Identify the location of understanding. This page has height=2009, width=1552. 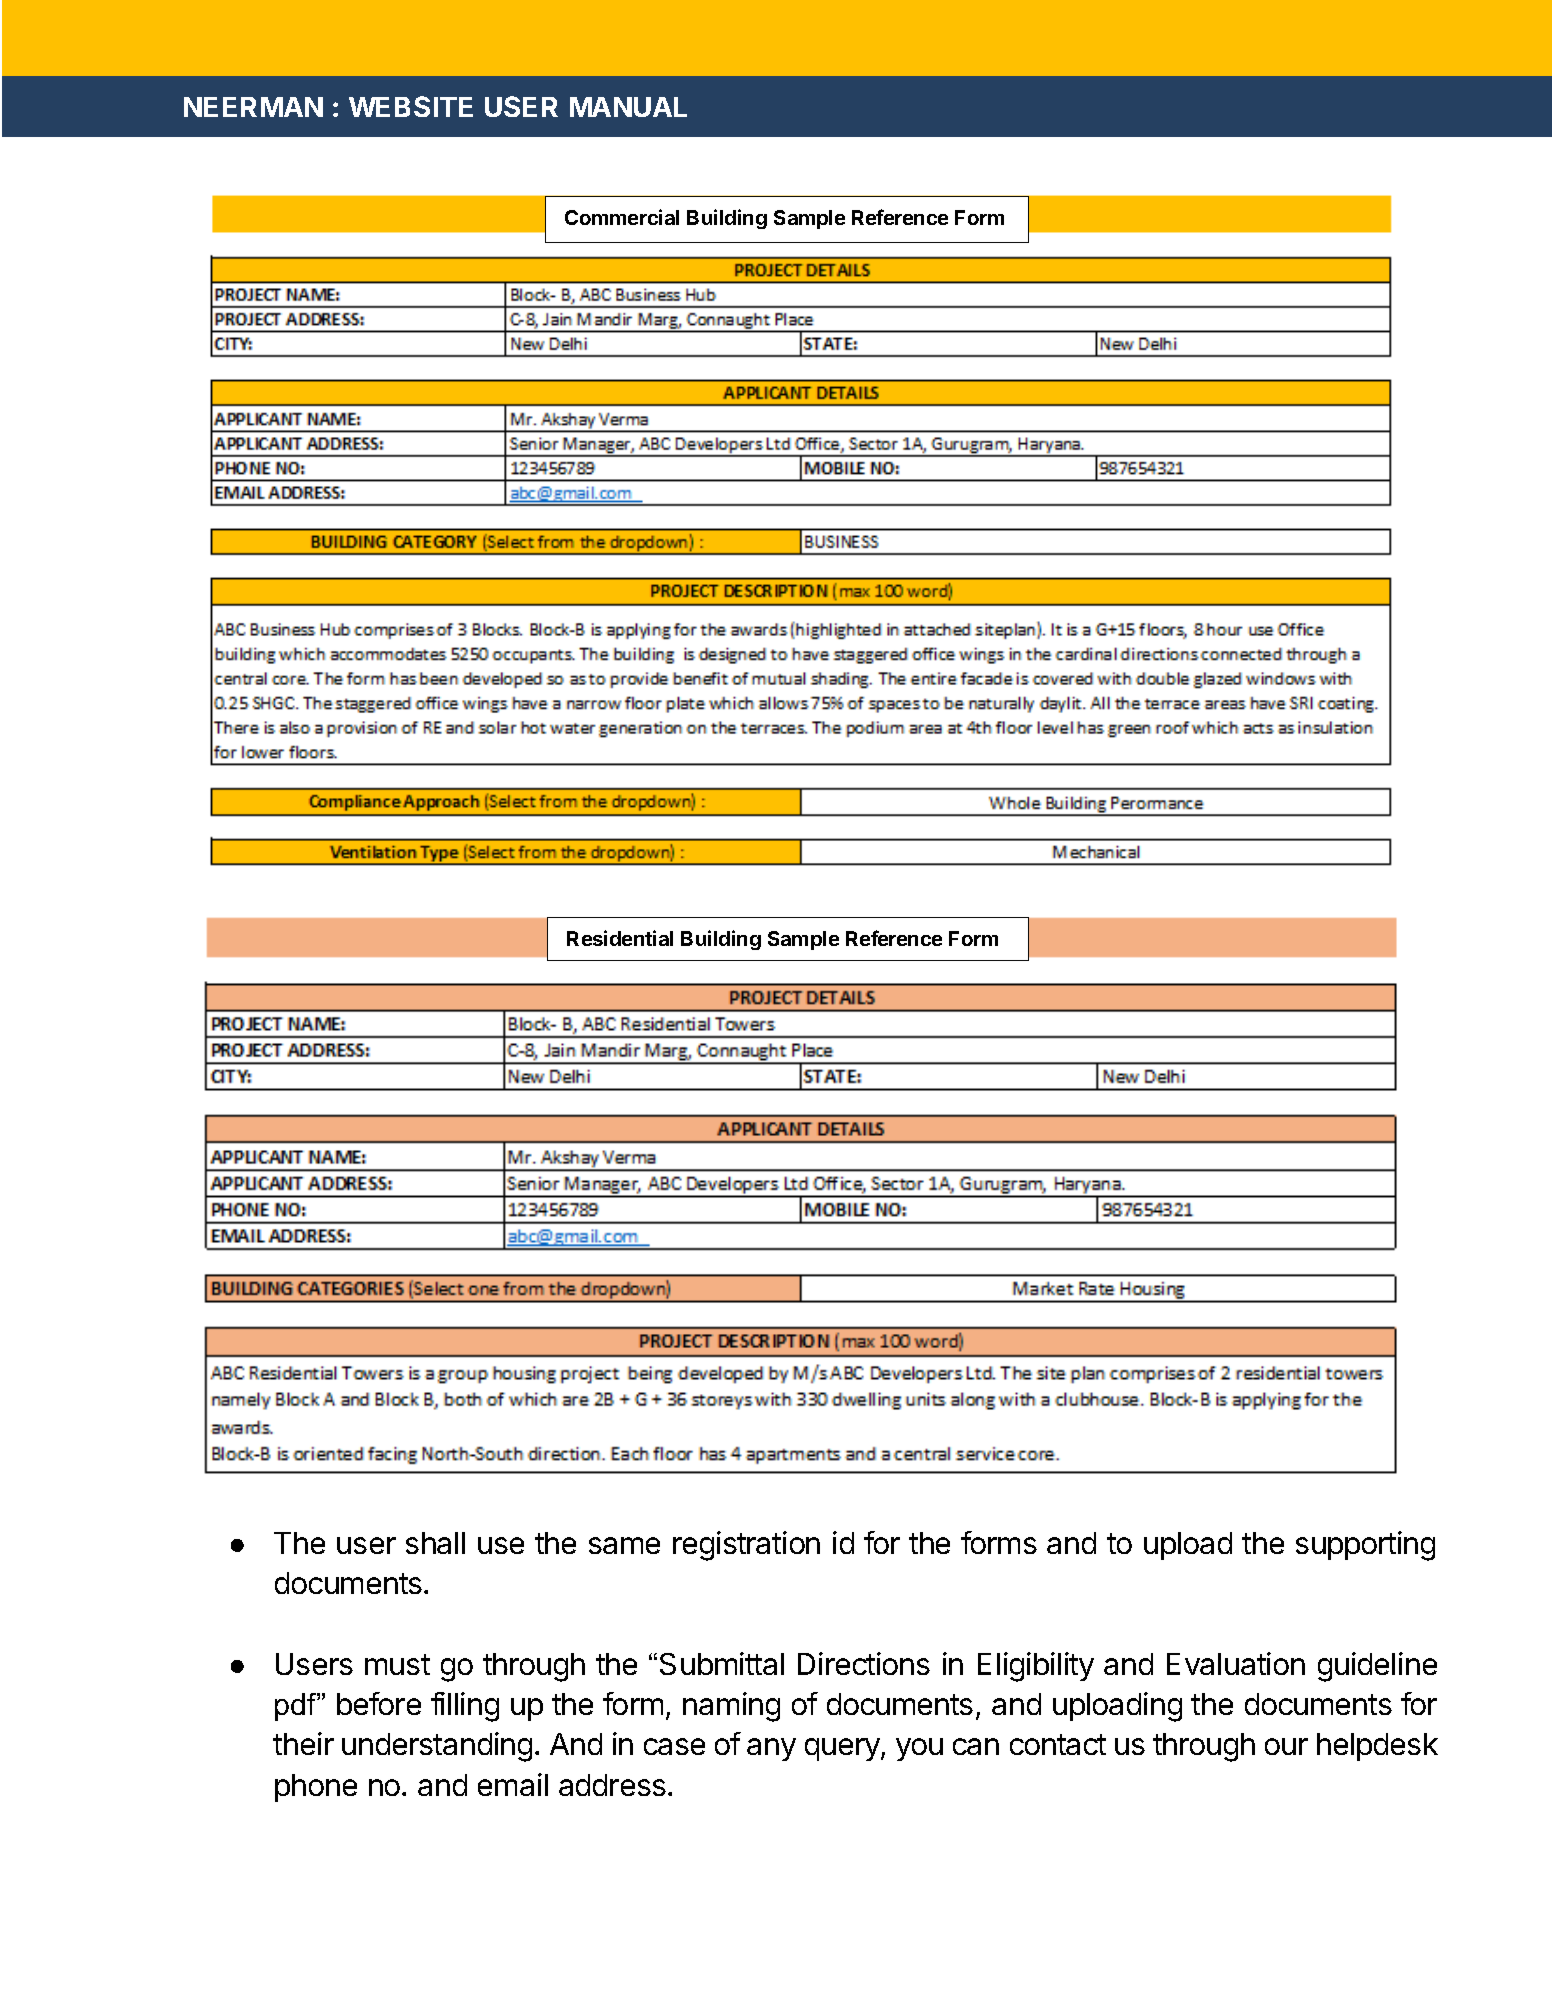
(437, 1747).
